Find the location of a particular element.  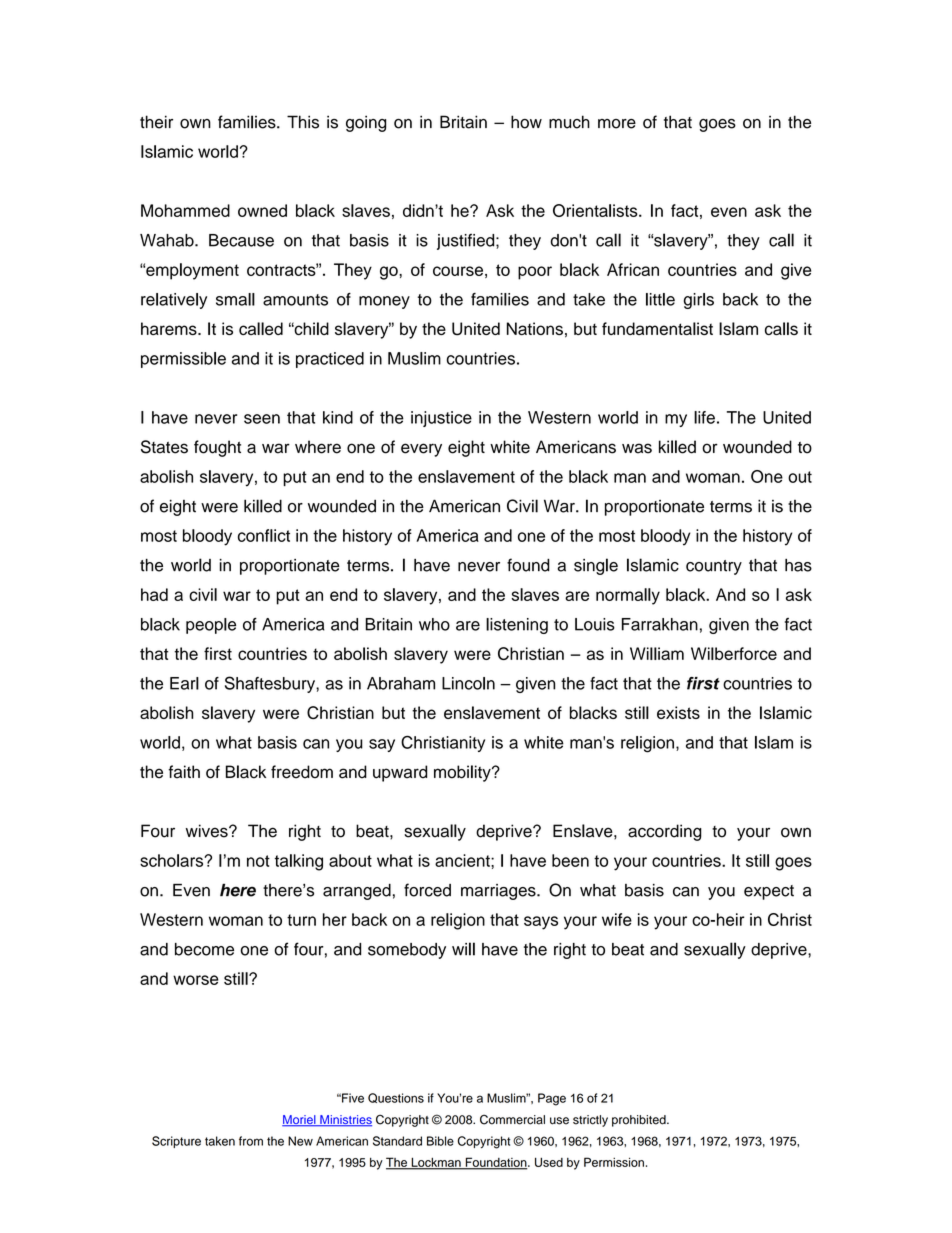

not is located at coordinates (258, 861).
